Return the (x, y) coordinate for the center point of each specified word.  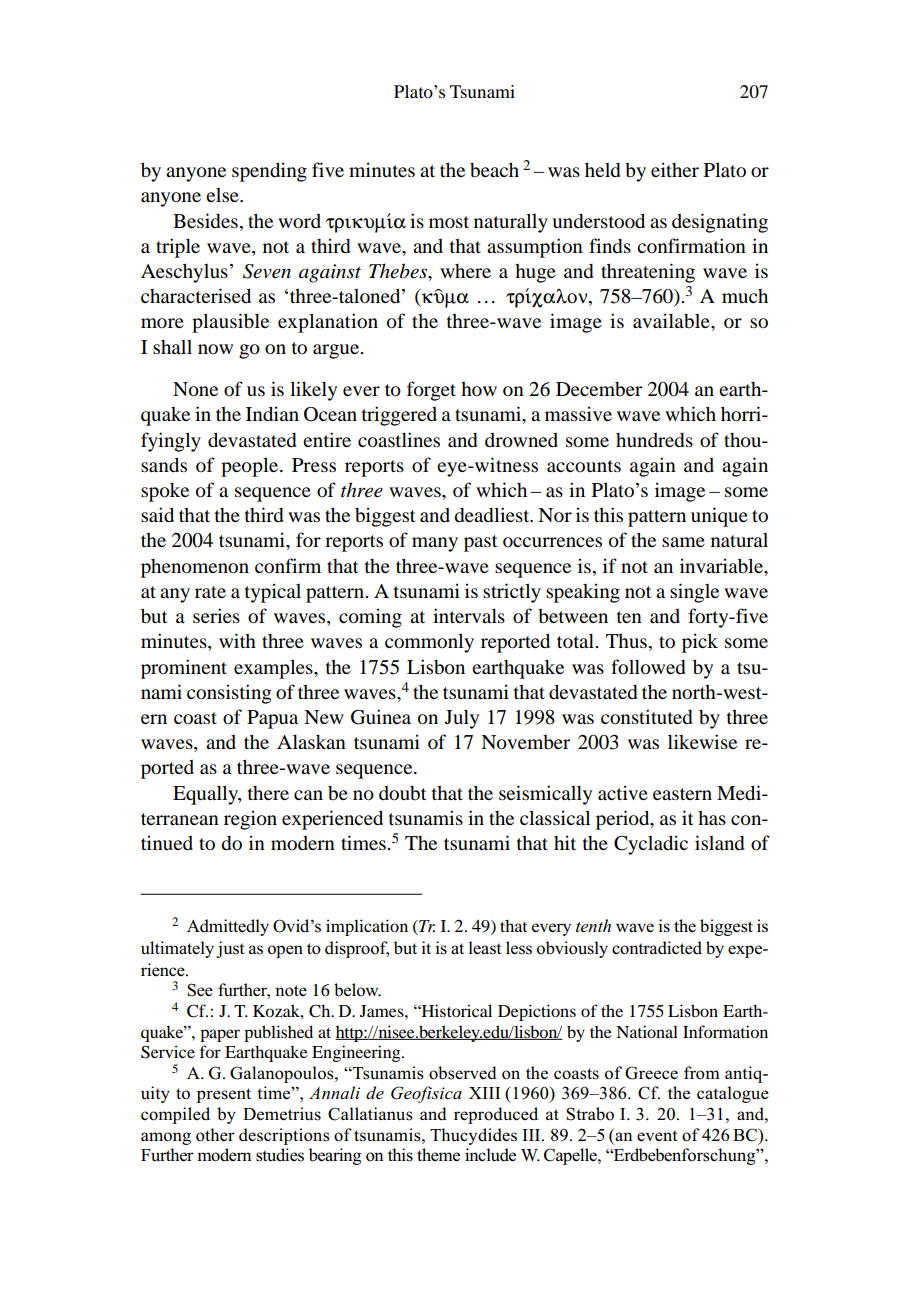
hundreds (654, 440)
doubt (403, 793)
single (694, 593)
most (449, 222)
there (268, 793)
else (223, 195)
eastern (682, 794)
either (675, 169)
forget (431, 391)
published (278, 1033)
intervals (469, 615)
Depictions (537, 1012)
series (216, 615)
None (195, 389)
